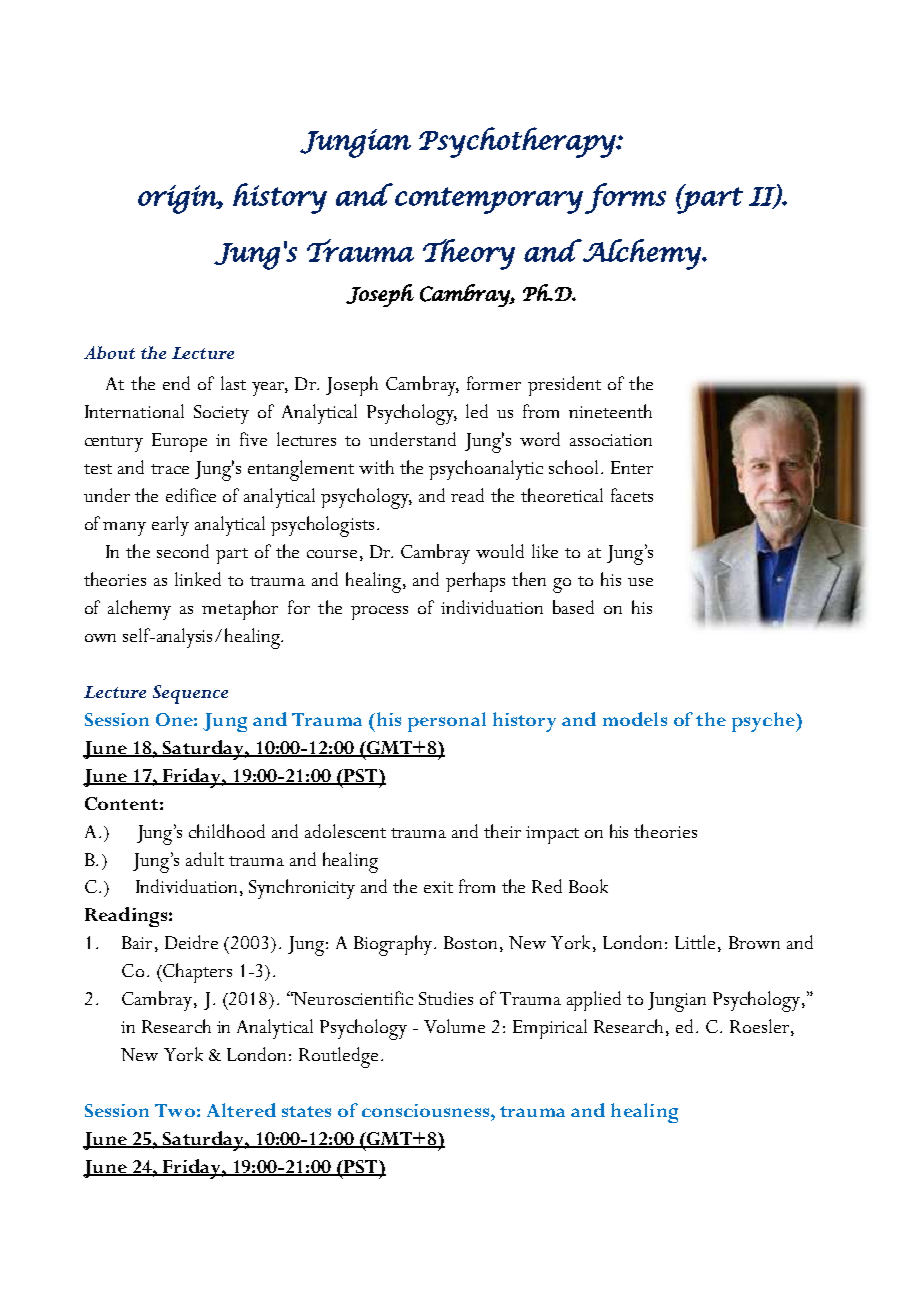 Image resolution: width=924 pixels, height=1308 pixels. I want to click on About, so click(109, 352).
